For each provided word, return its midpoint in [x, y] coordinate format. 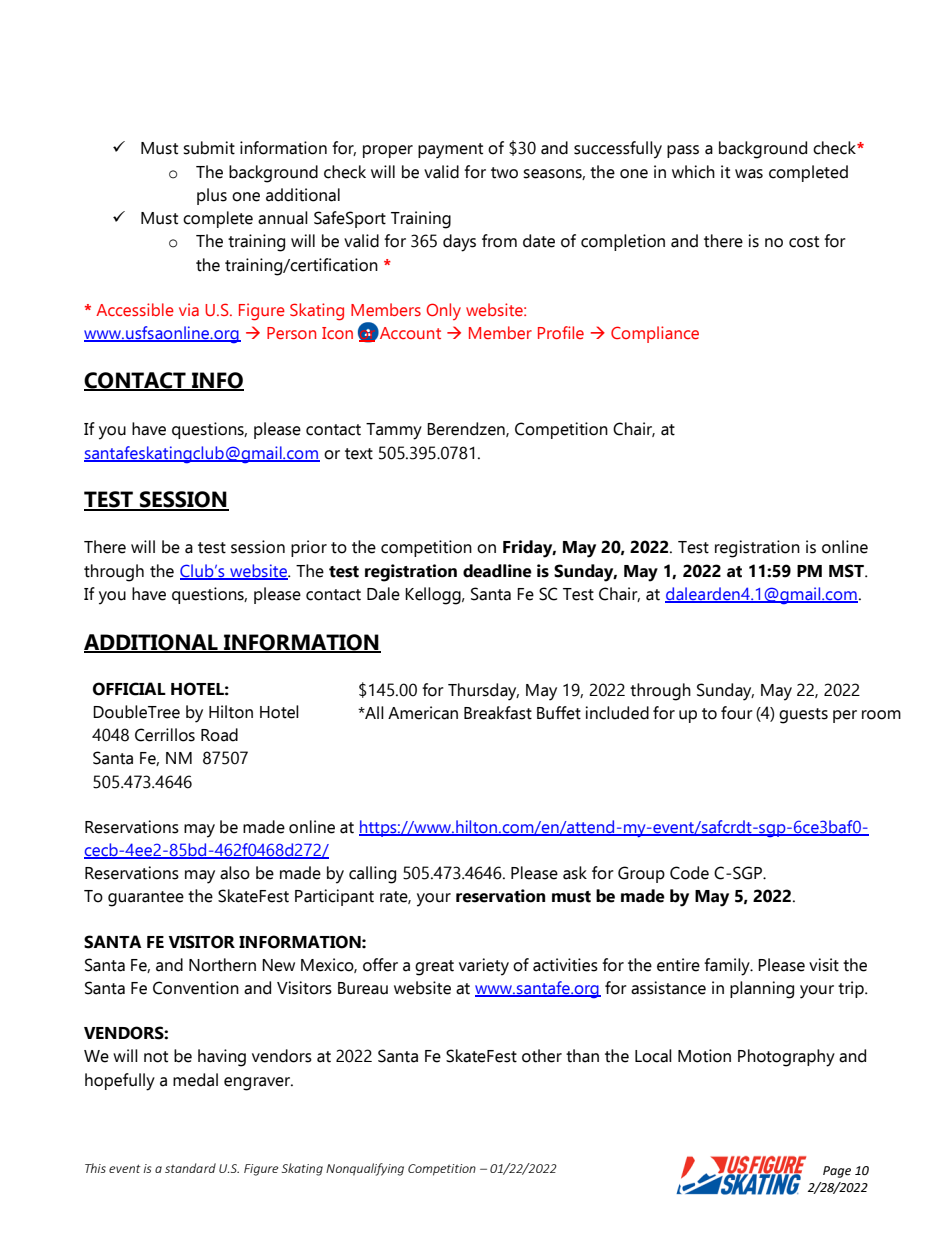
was [749, 174]
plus [212, 196]
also [235, 873]
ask [575, 873]
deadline [497, 571]
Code [689, 873]
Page [837, 1172]
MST [848, 571]
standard [190, 1168]
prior [309, 548]
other [542, 1056]
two [504, 173]
